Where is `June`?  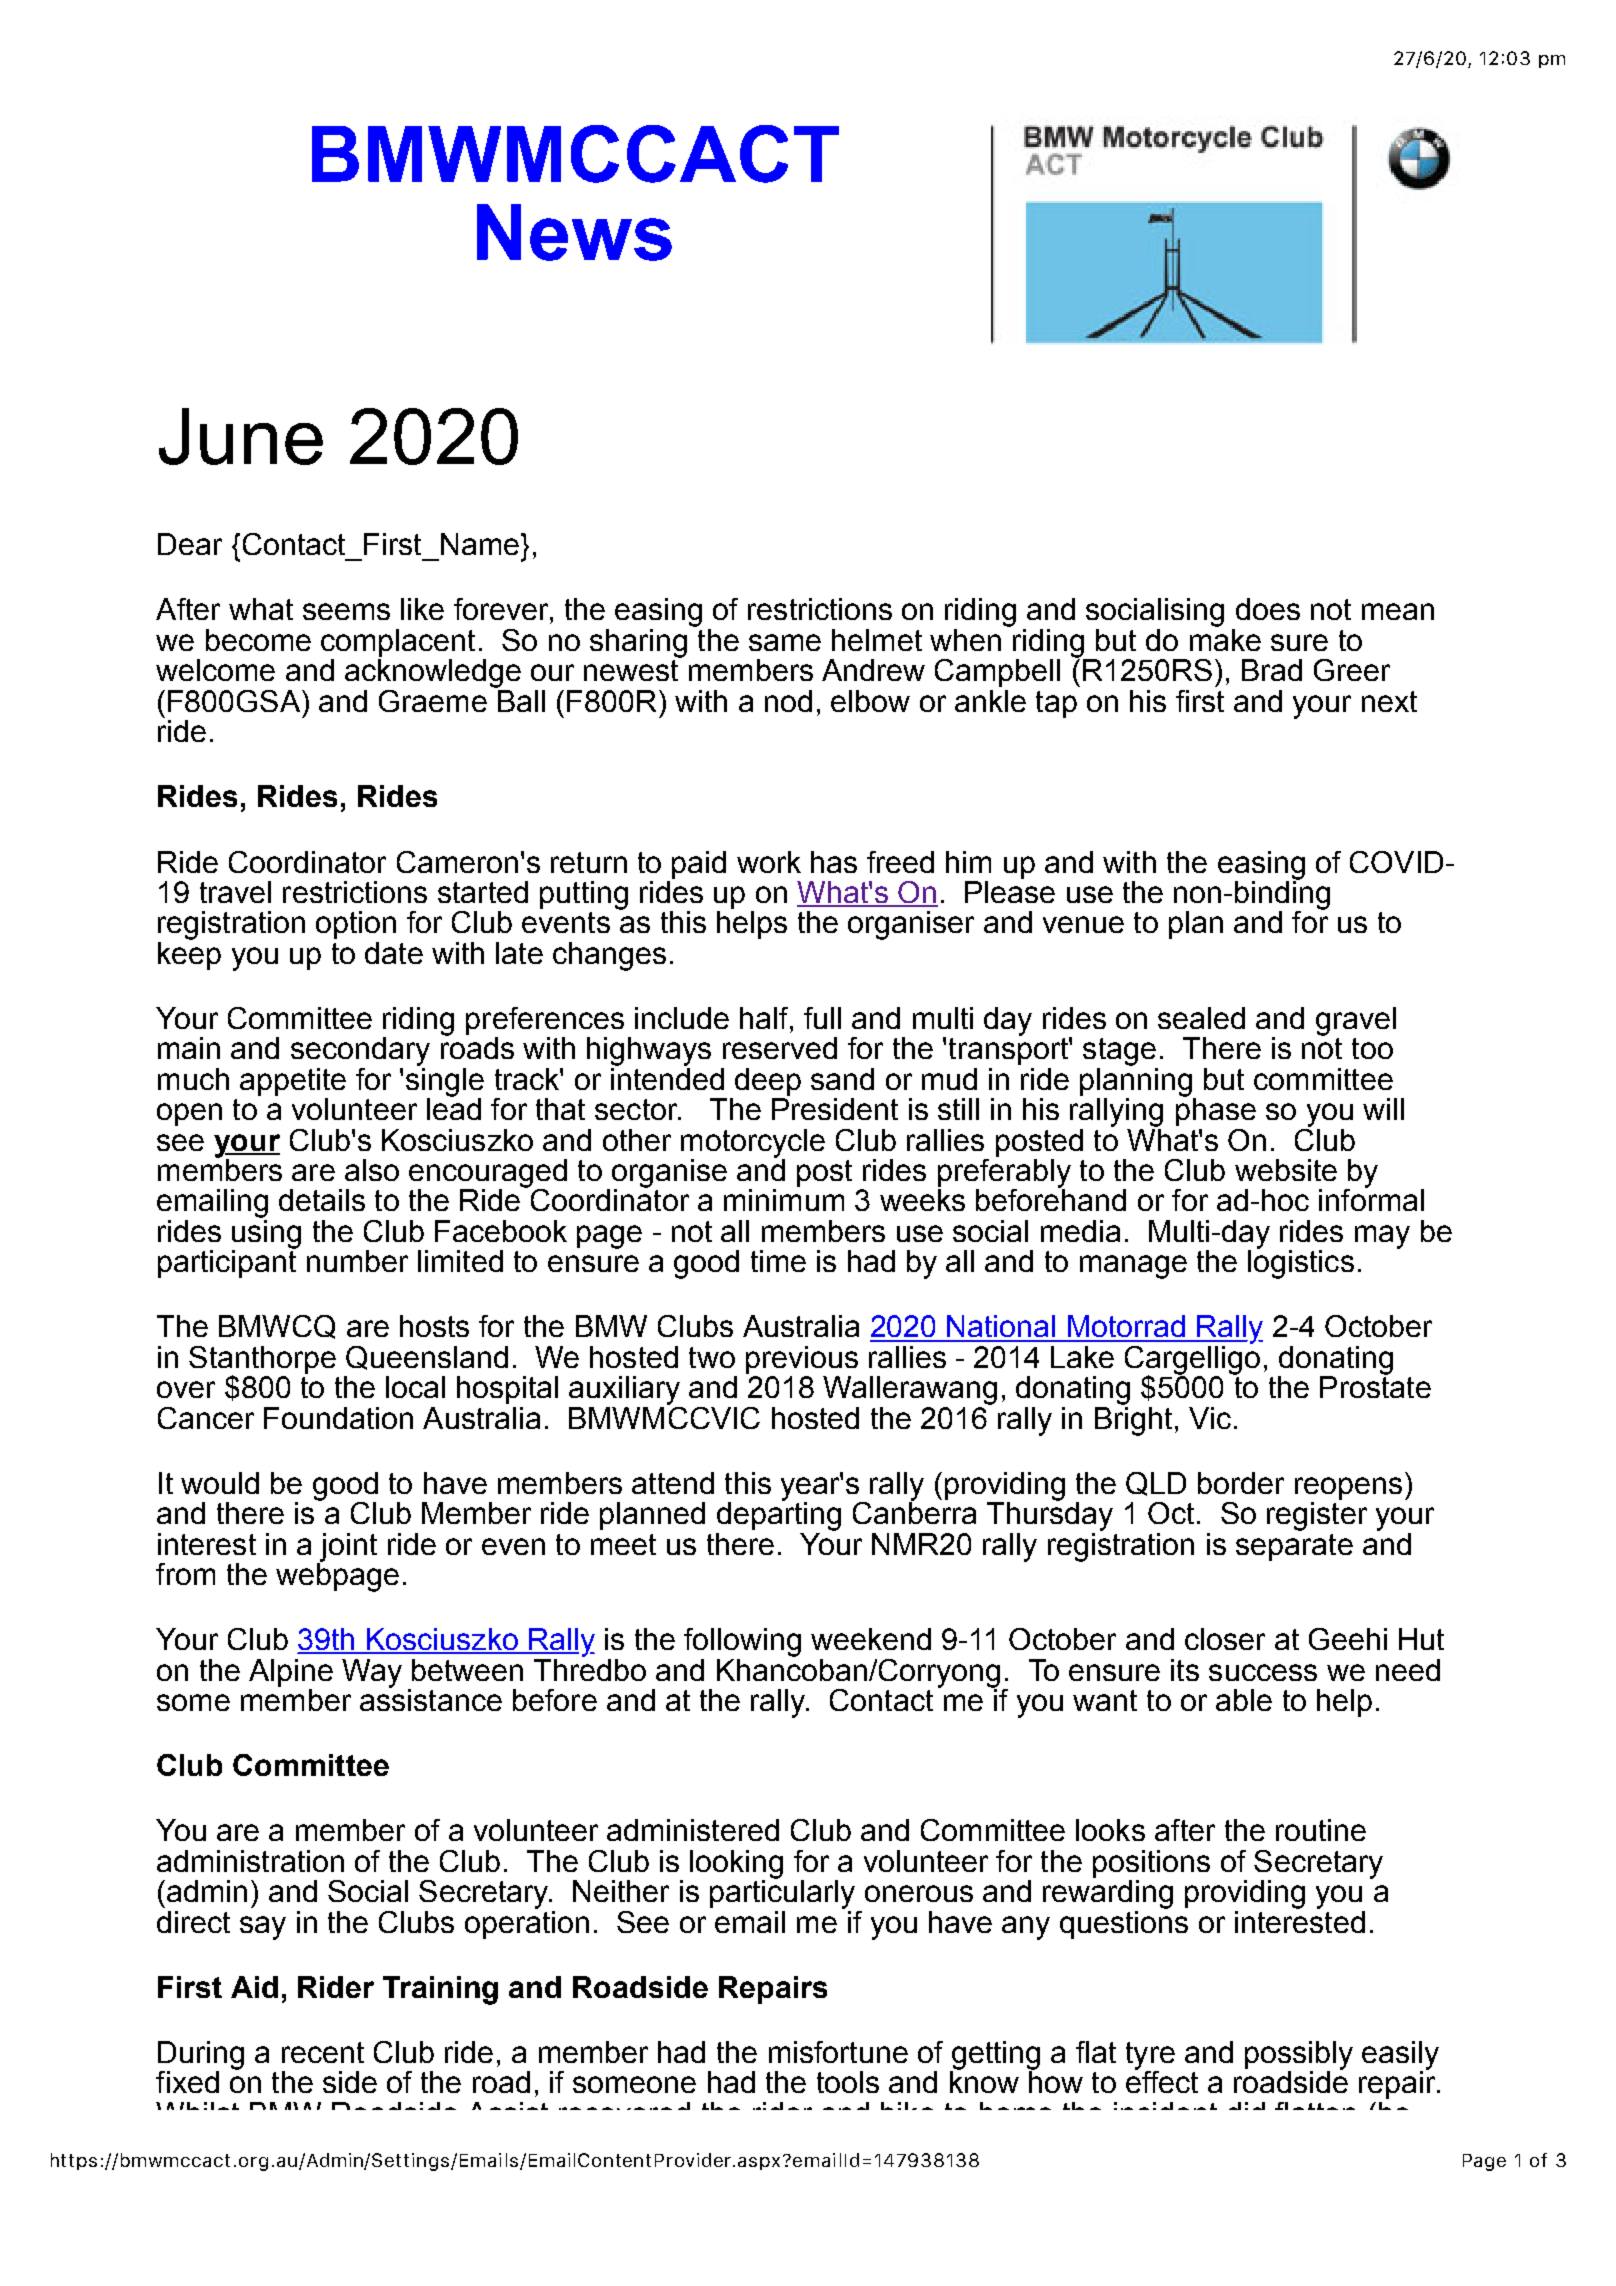 June is located at coordinates (241, 436).
